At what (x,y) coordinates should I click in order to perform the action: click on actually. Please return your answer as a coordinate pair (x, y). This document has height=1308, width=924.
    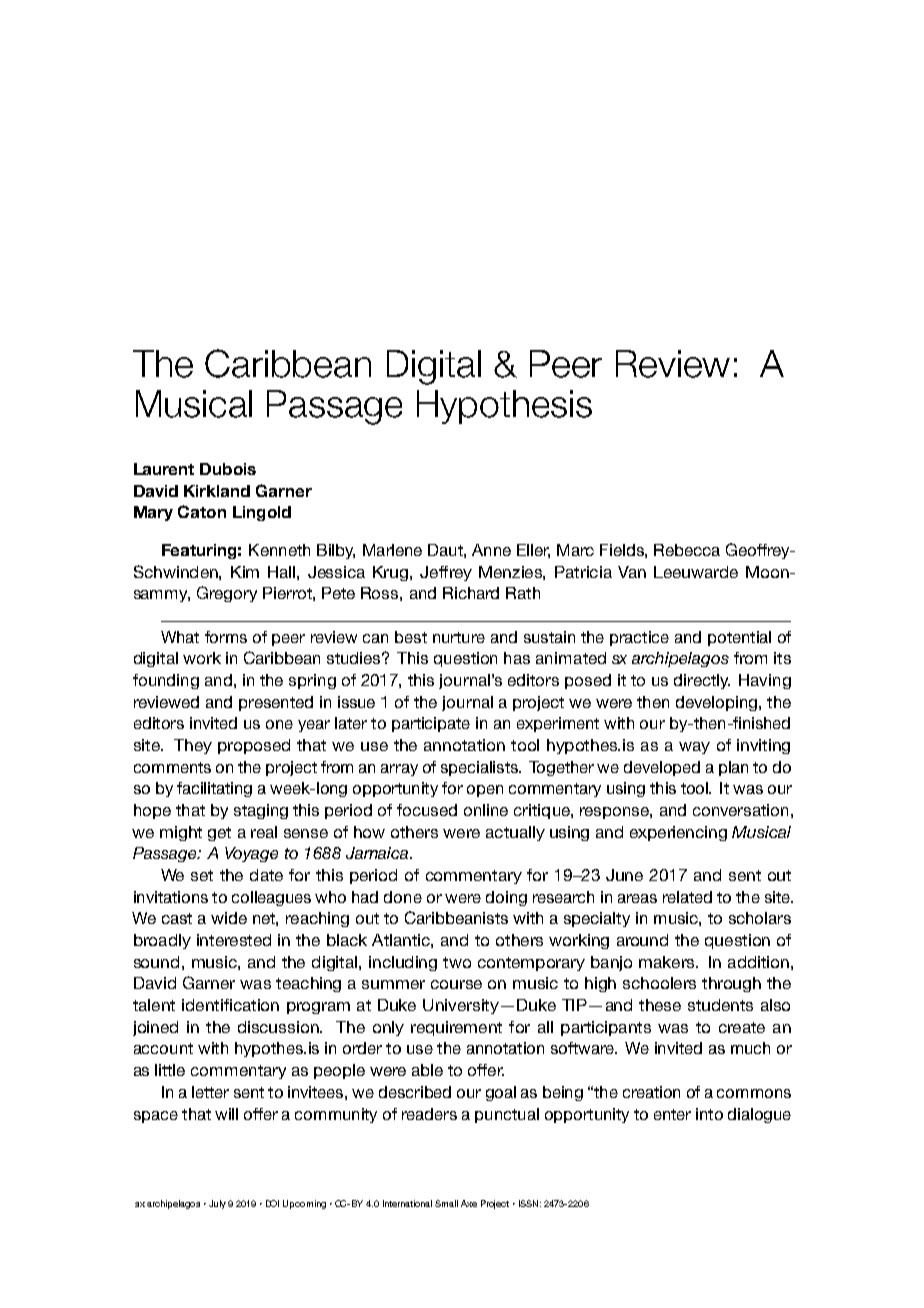
    Looking at the image, I should click on (515, 833).
